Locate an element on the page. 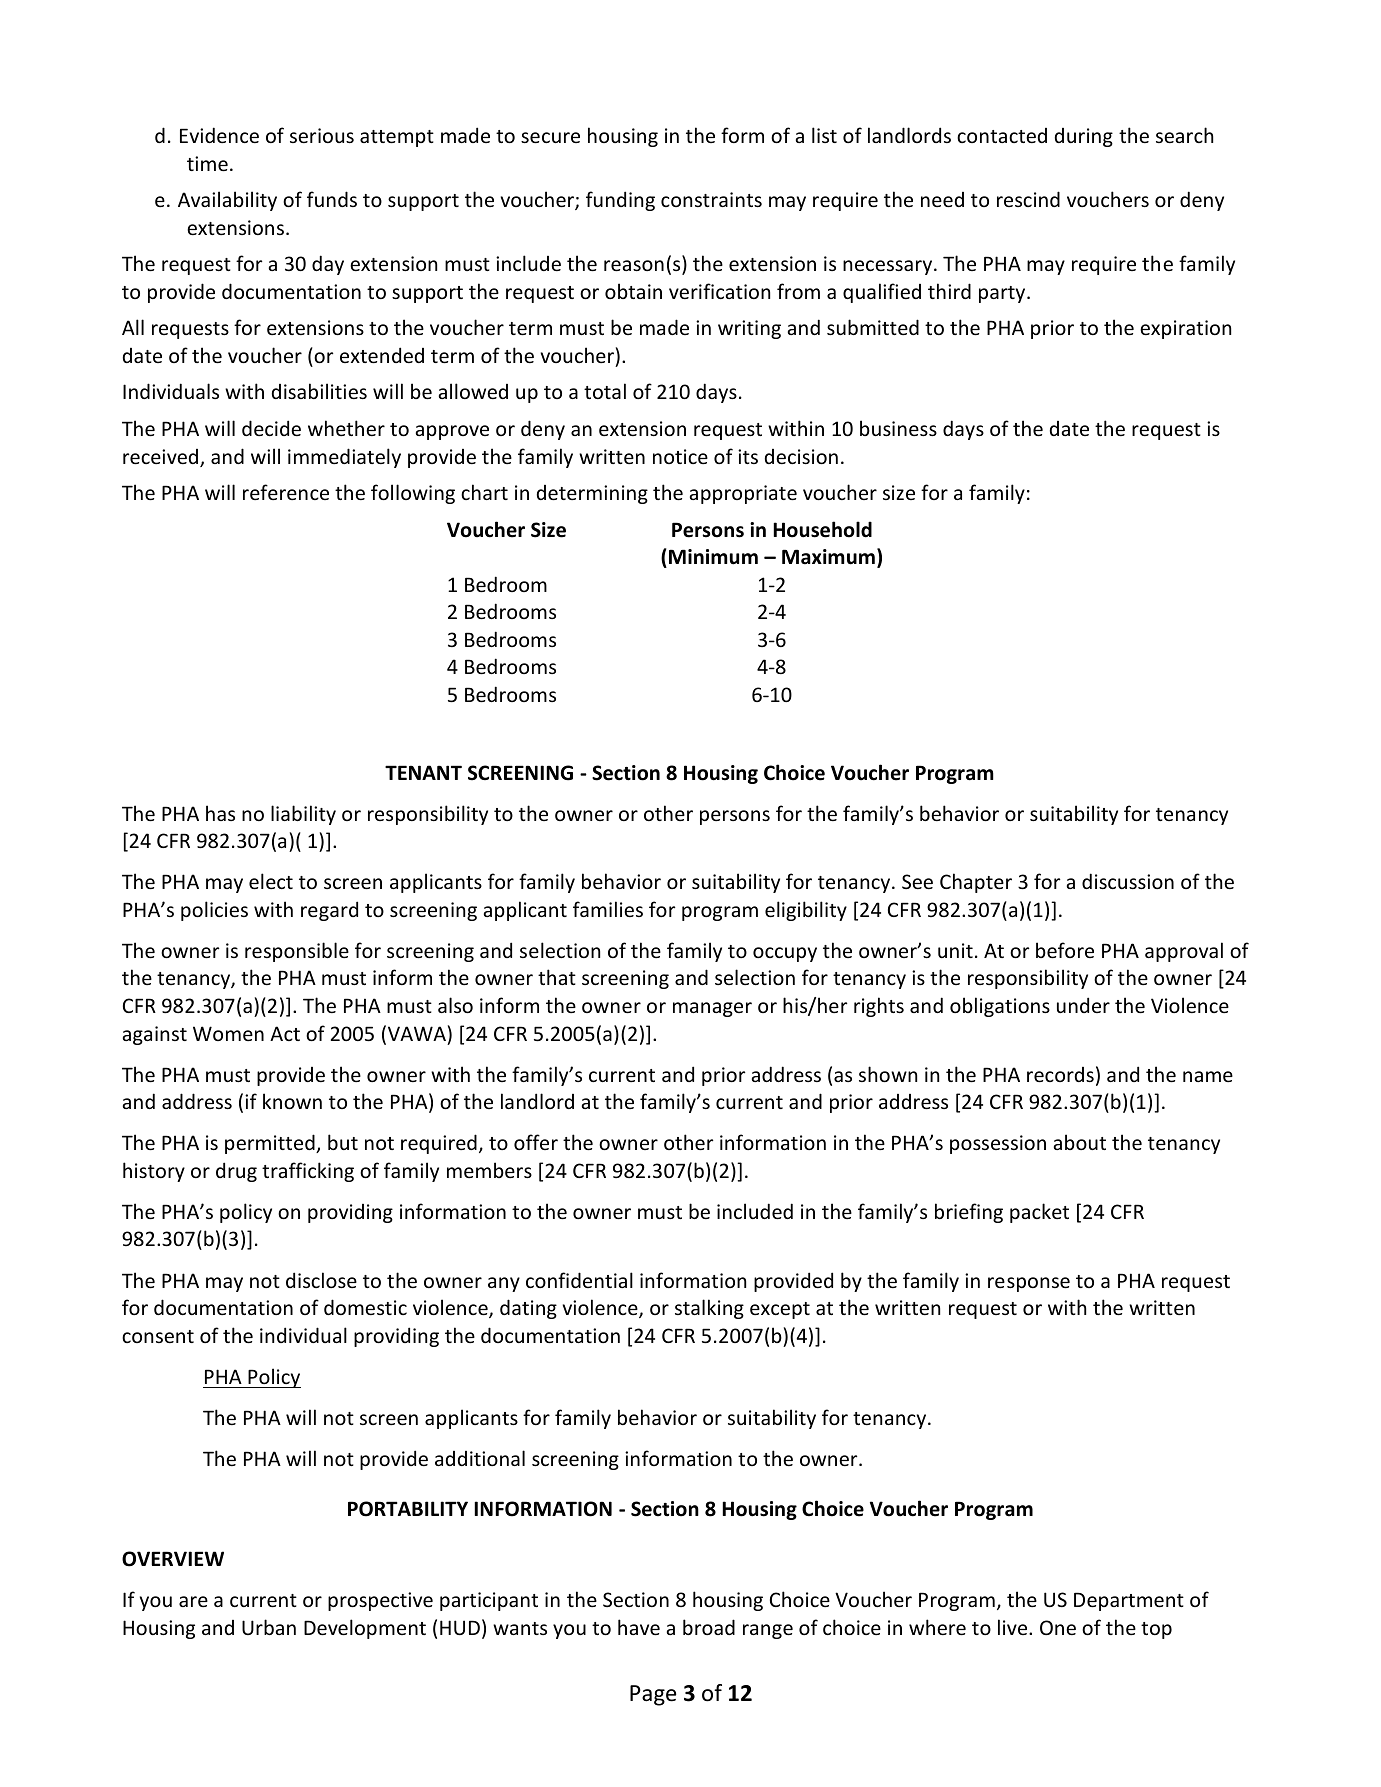 This document has width=1381, height=1787. funds is located at coordinates (332, 199).
